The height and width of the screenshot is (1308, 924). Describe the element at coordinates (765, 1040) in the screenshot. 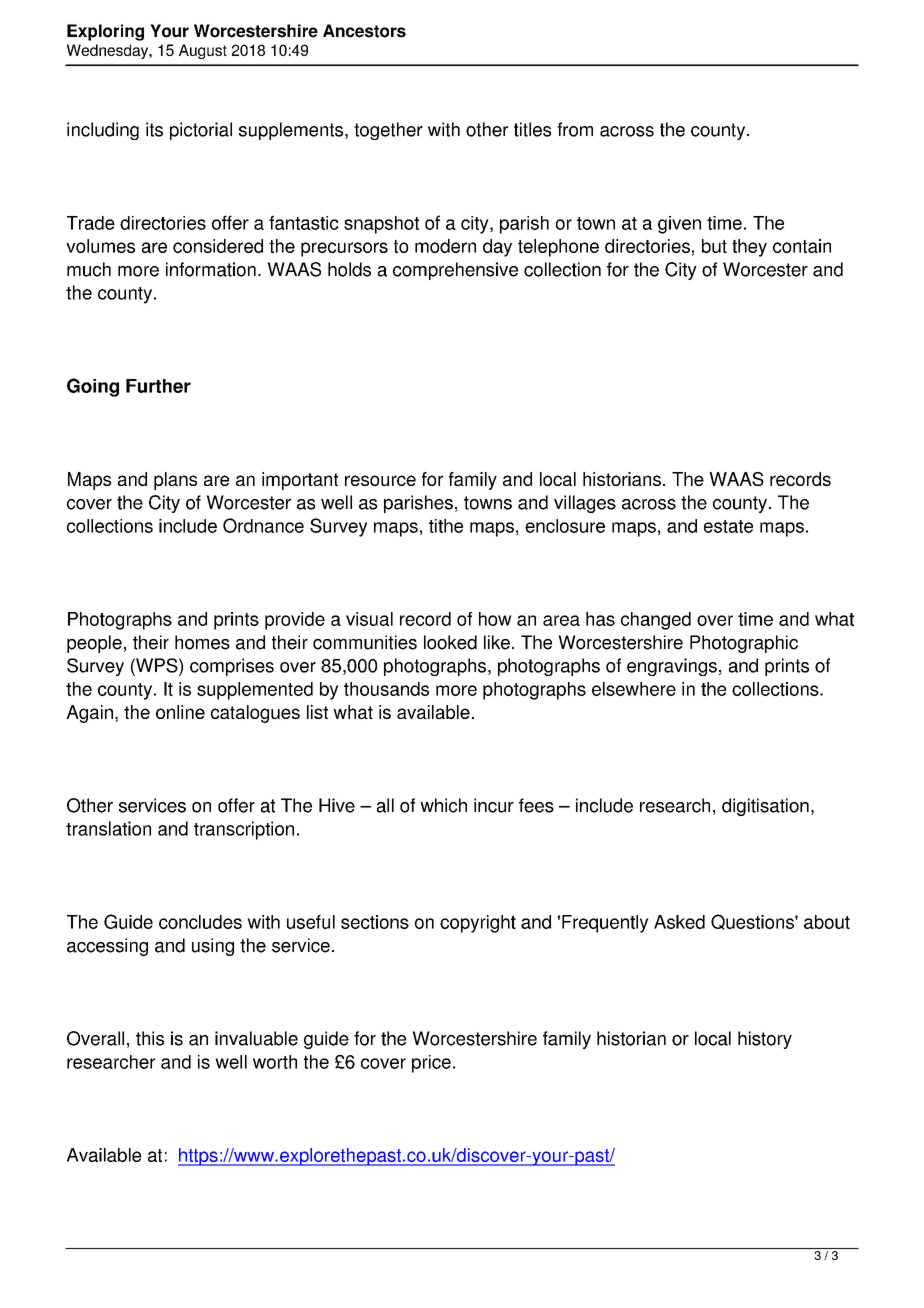

I see `history` at that location.
